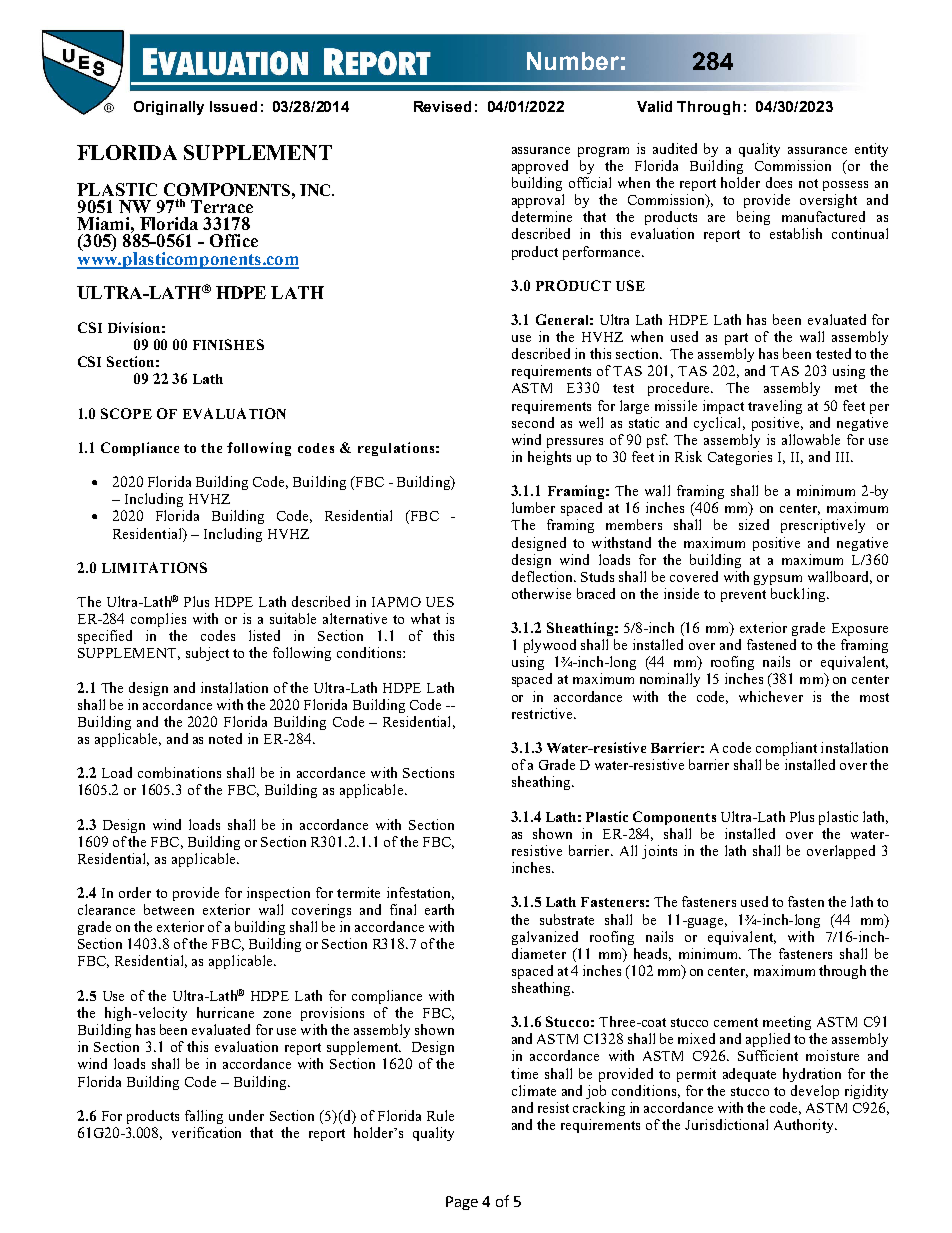  I want to click on does, so click(779, 182).
